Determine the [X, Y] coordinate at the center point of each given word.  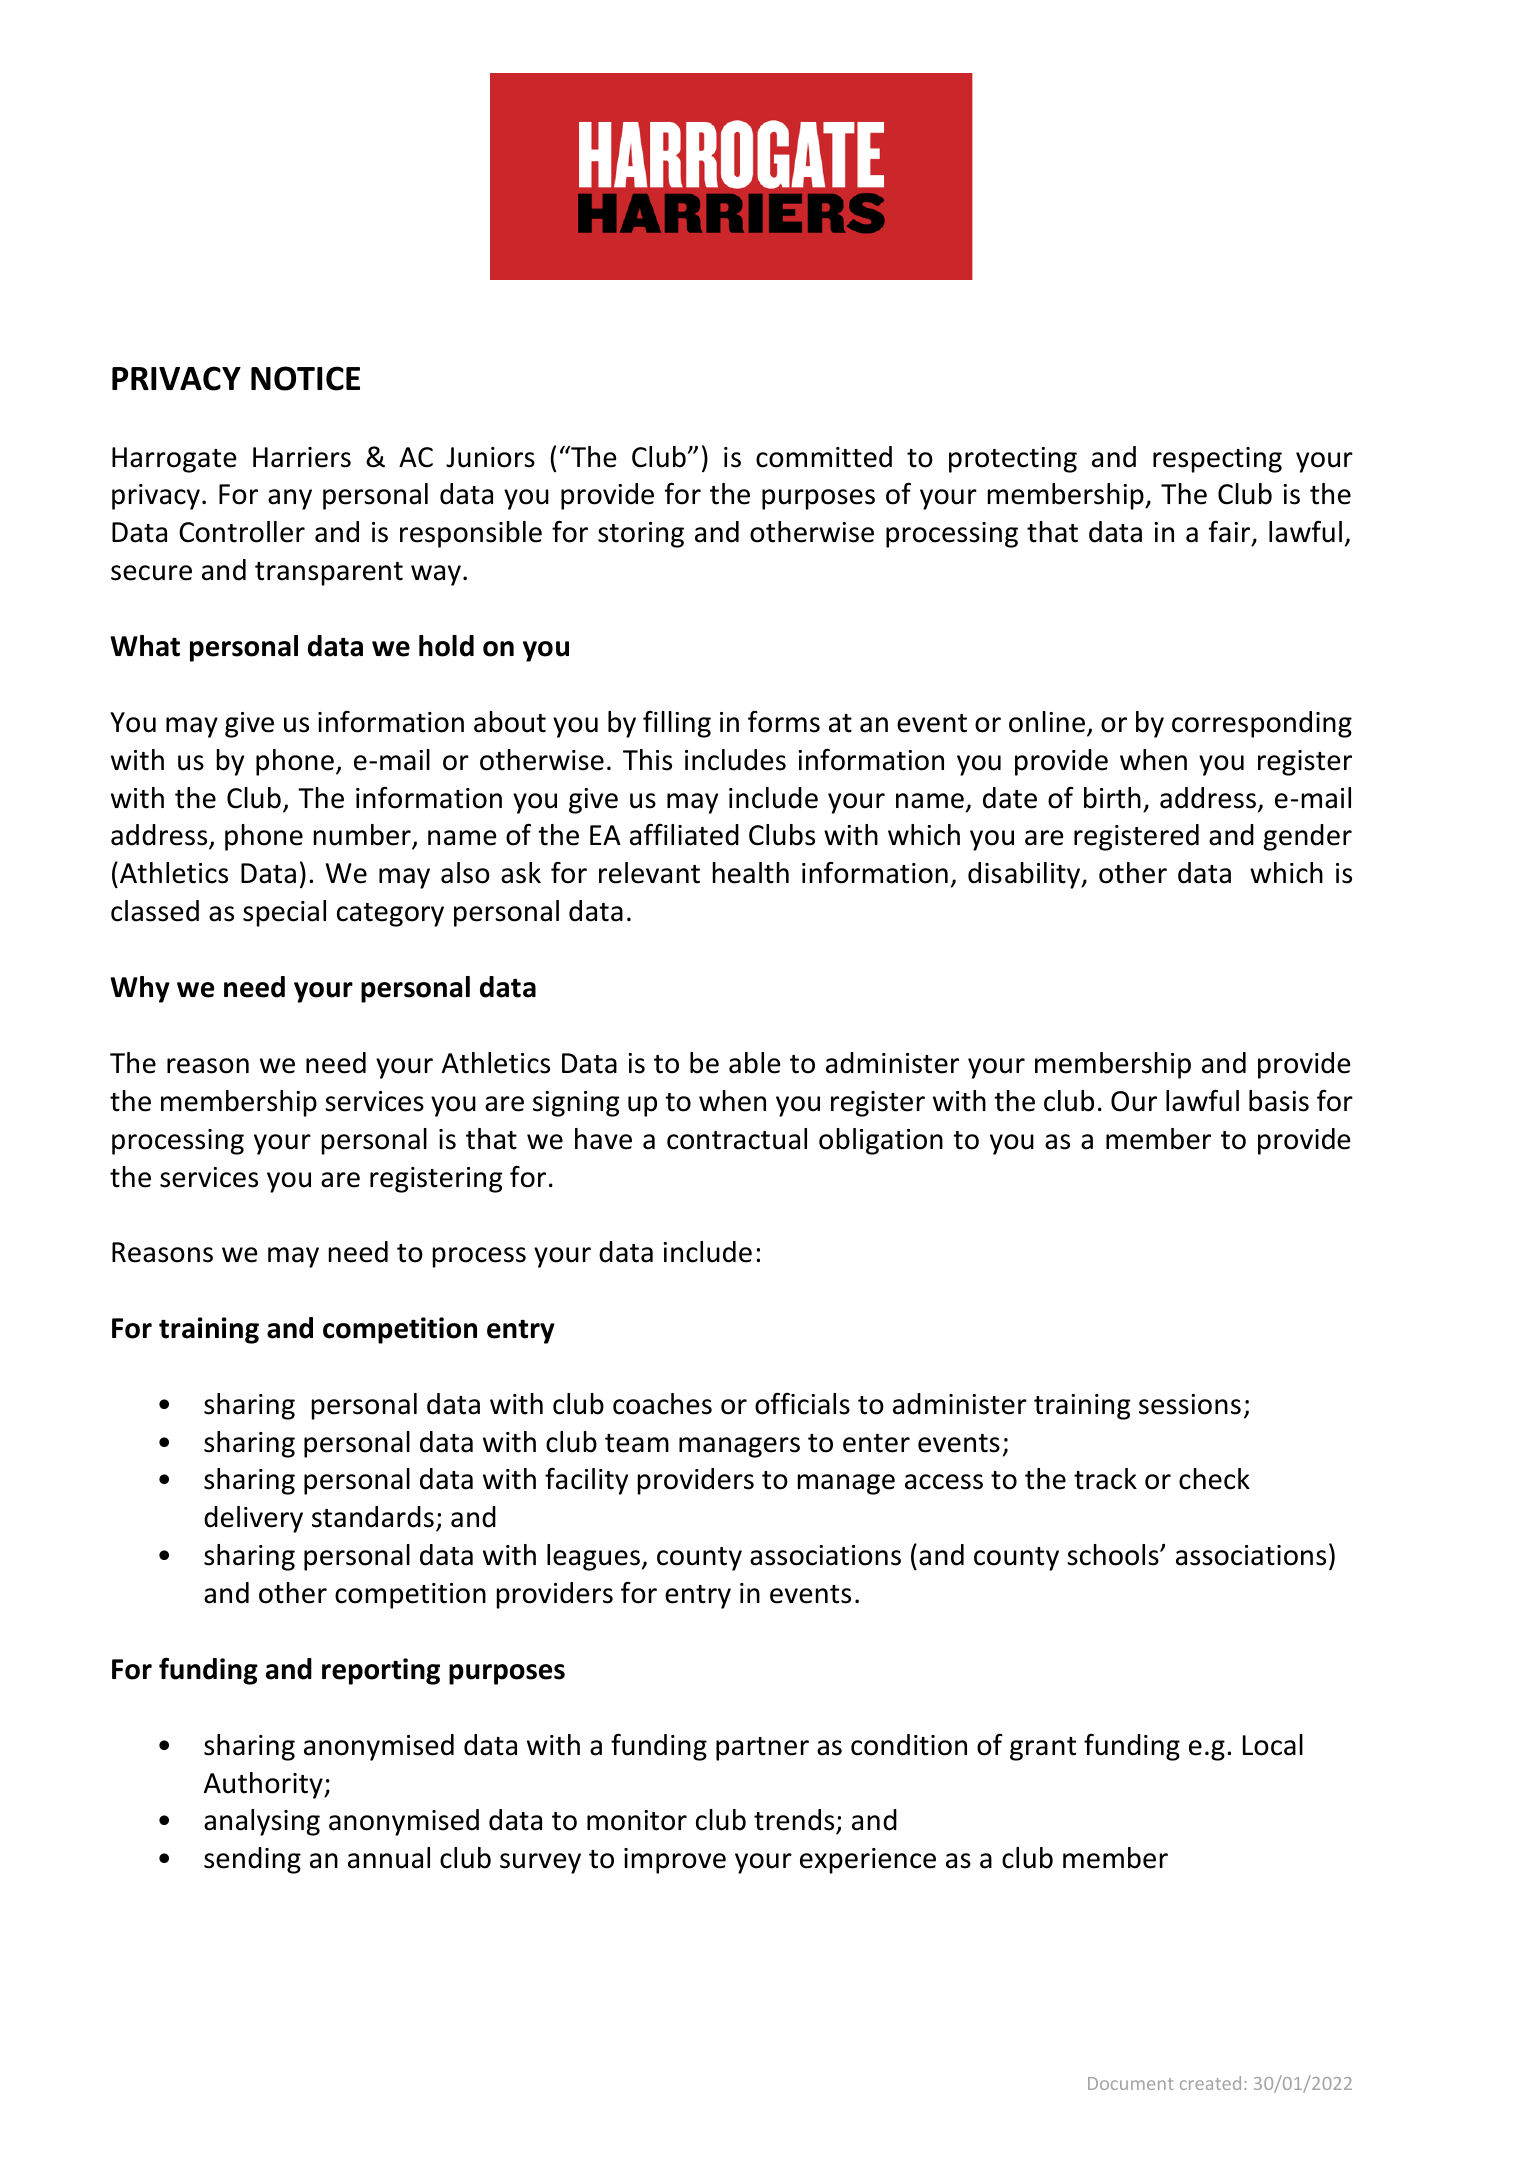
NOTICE [305, 378]
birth [1112, 798]
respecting [1217, 460]
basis [1279, 1101]
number [363, 836]
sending [252, 1860]
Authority [264, 1785]
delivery [253, 1519]
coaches [662, 1404]
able [754, 1063]
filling [677, 724]
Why [140, 989]
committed [824, 457]
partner [762, 1749]
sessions [1190, 1404]
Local [1273, 1745]
